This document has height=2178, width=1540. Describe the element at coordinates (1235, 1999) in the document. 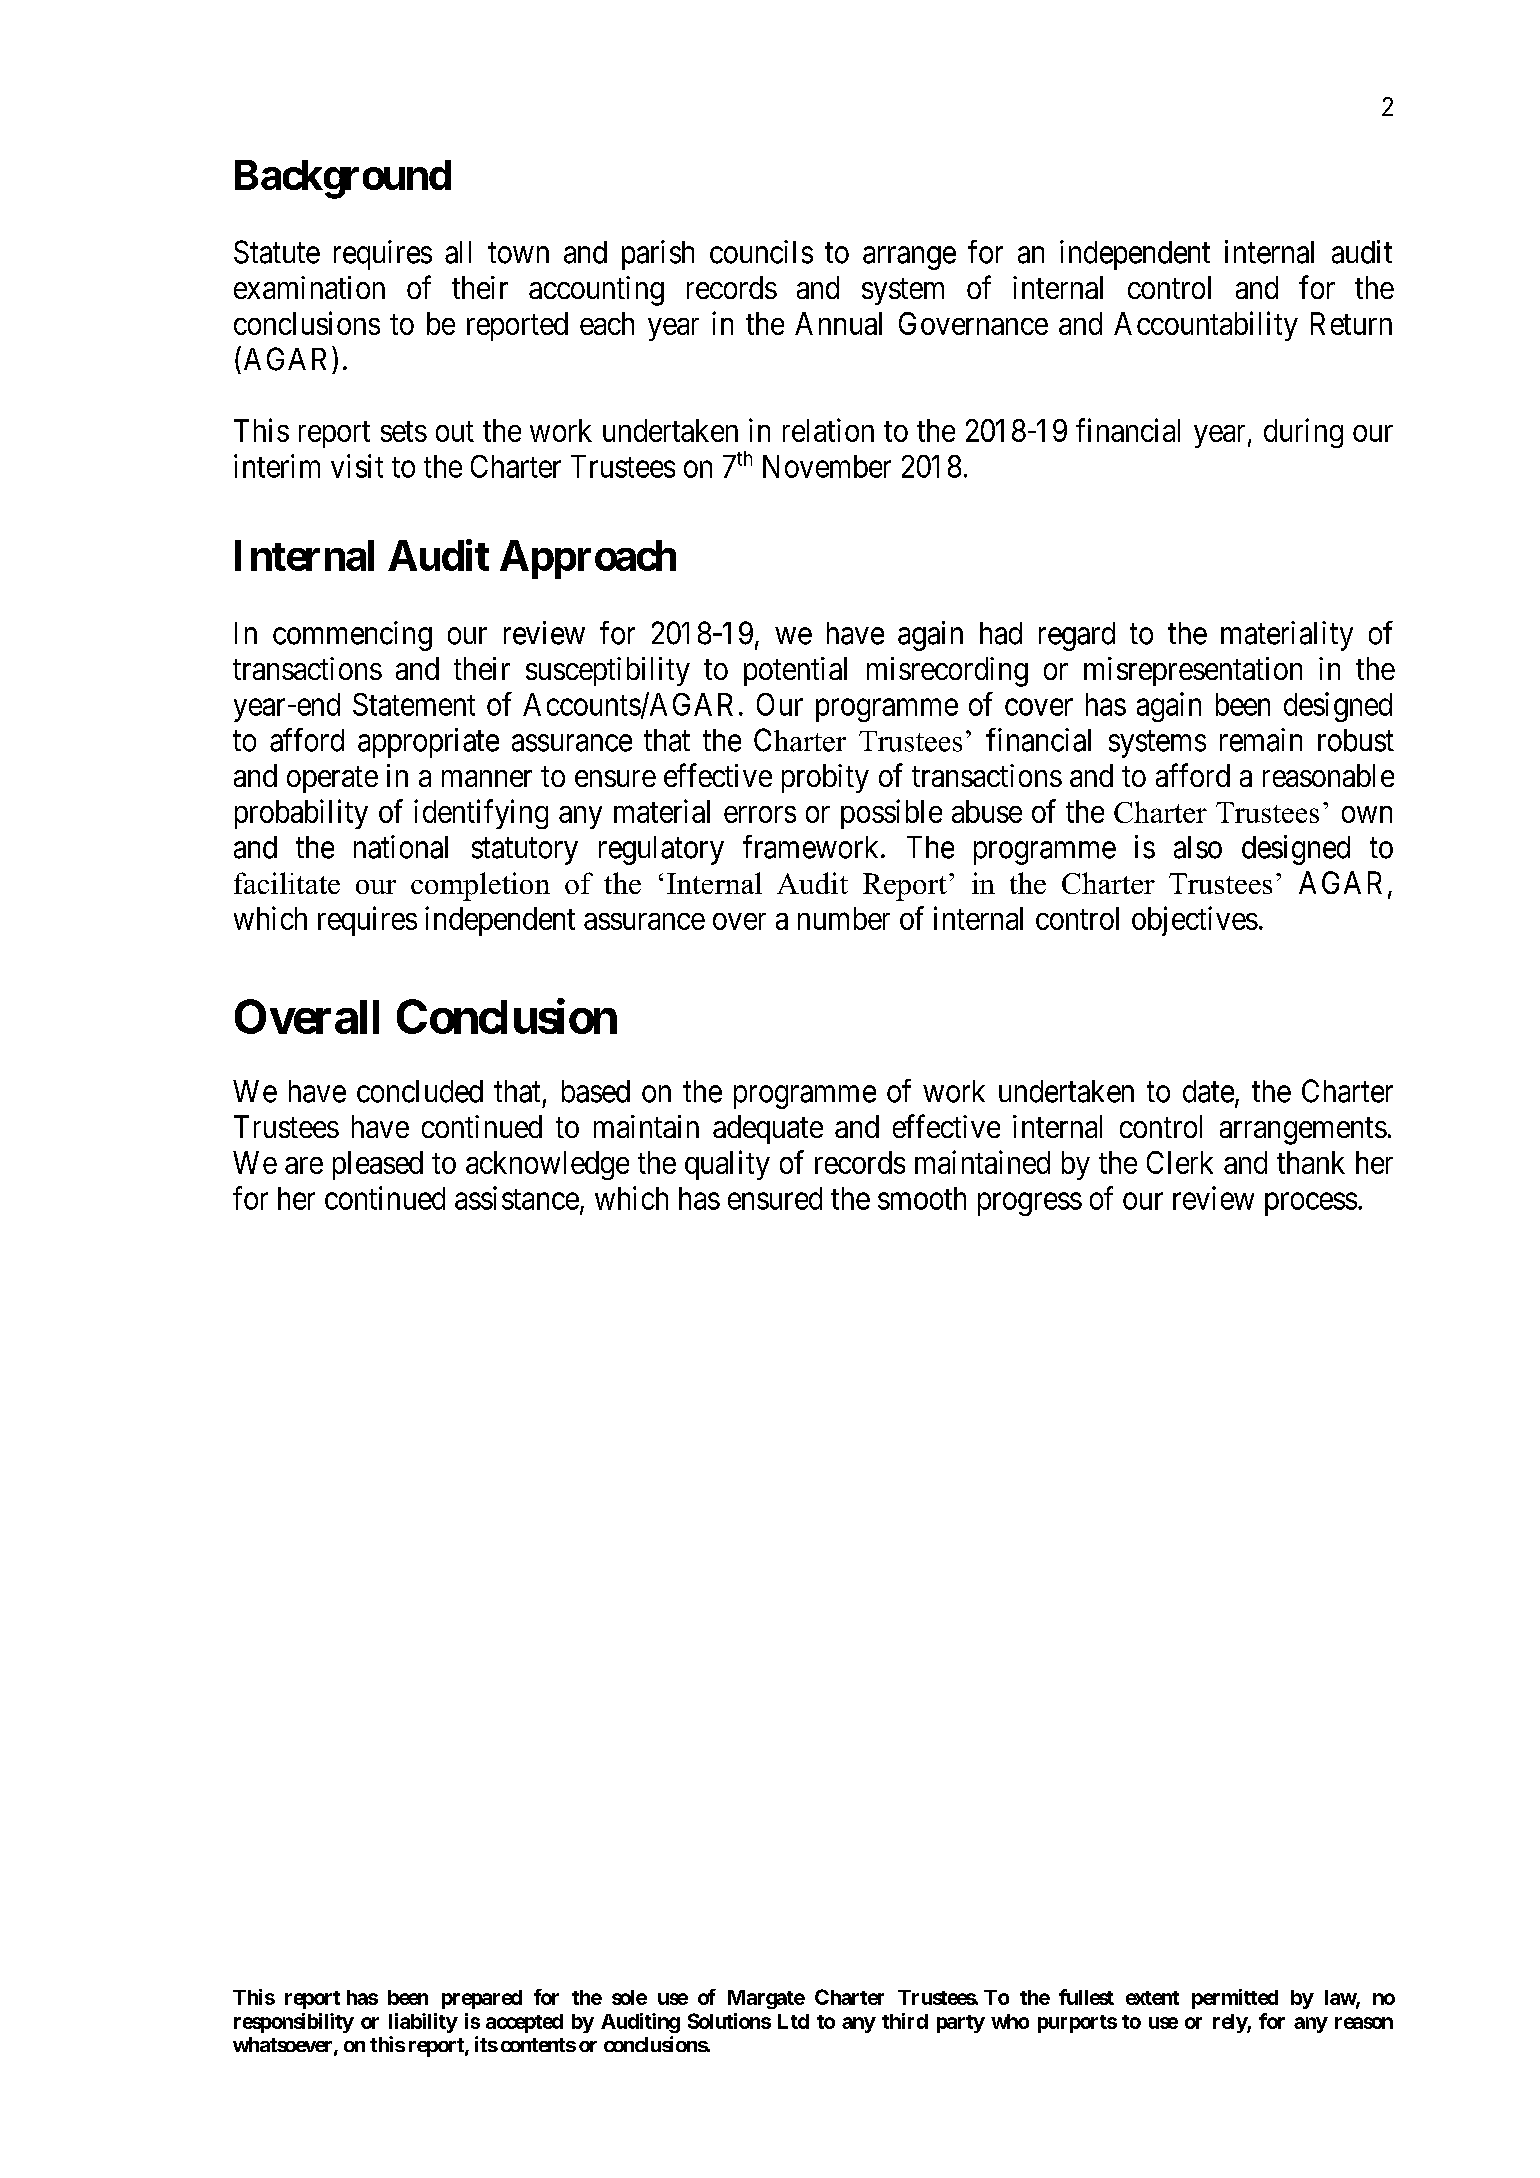

I see `permitted` at that location.
